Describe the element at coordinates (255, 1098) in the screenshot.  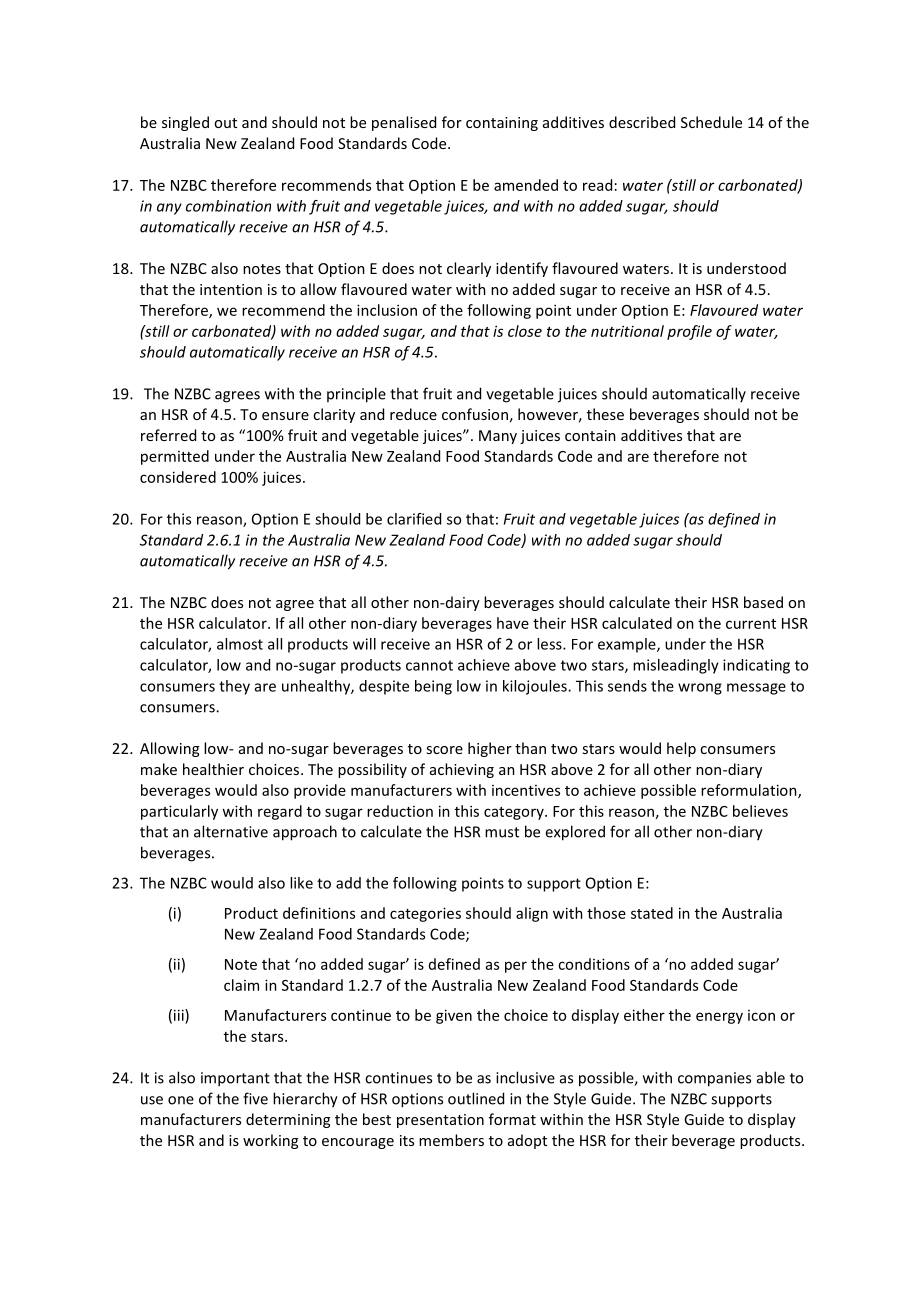
I see `five` at that location.
